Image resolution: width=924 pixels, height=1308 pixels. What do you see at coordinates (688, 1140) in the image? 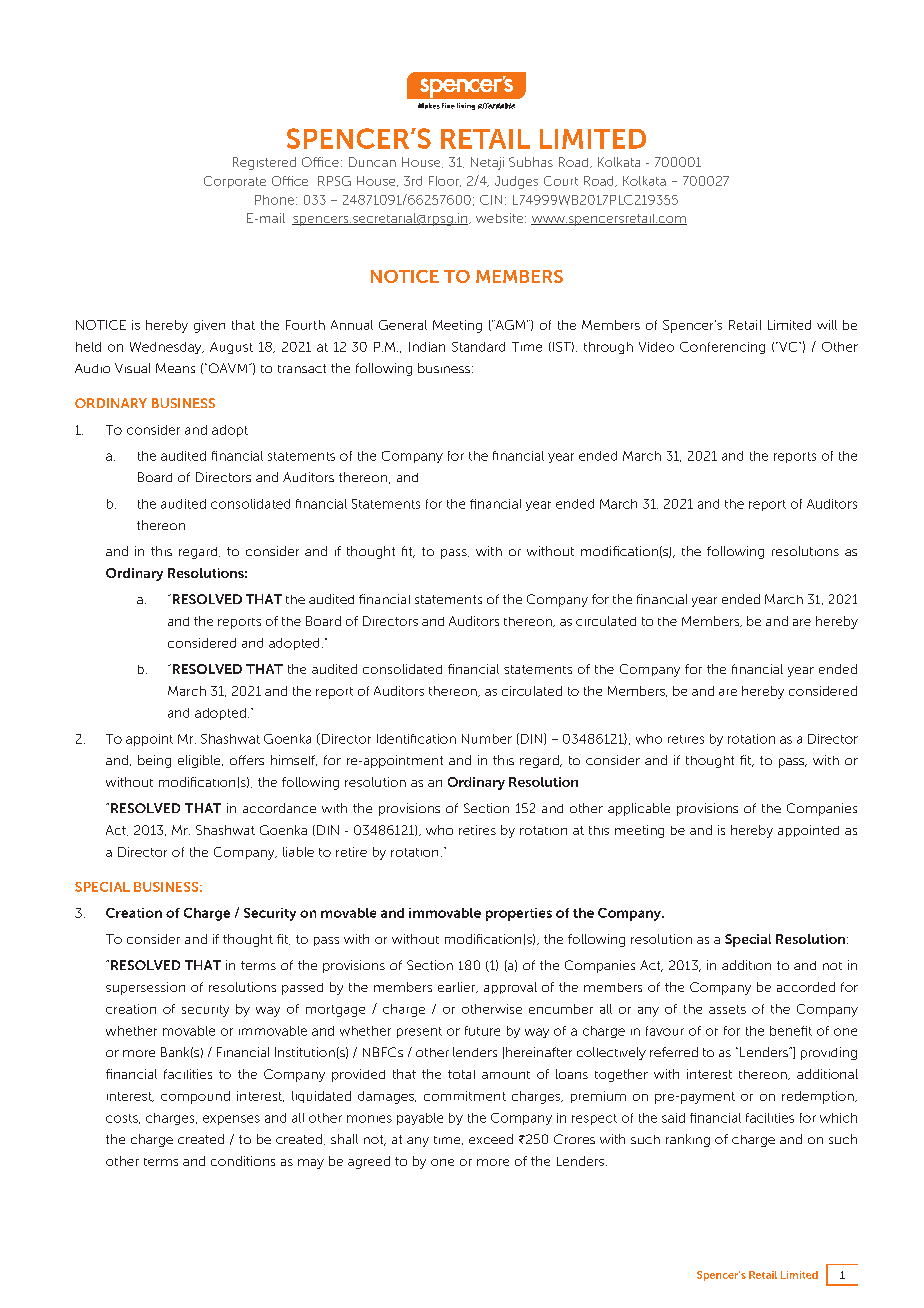
I see `ranking` at bounding box center [688, 1140].
